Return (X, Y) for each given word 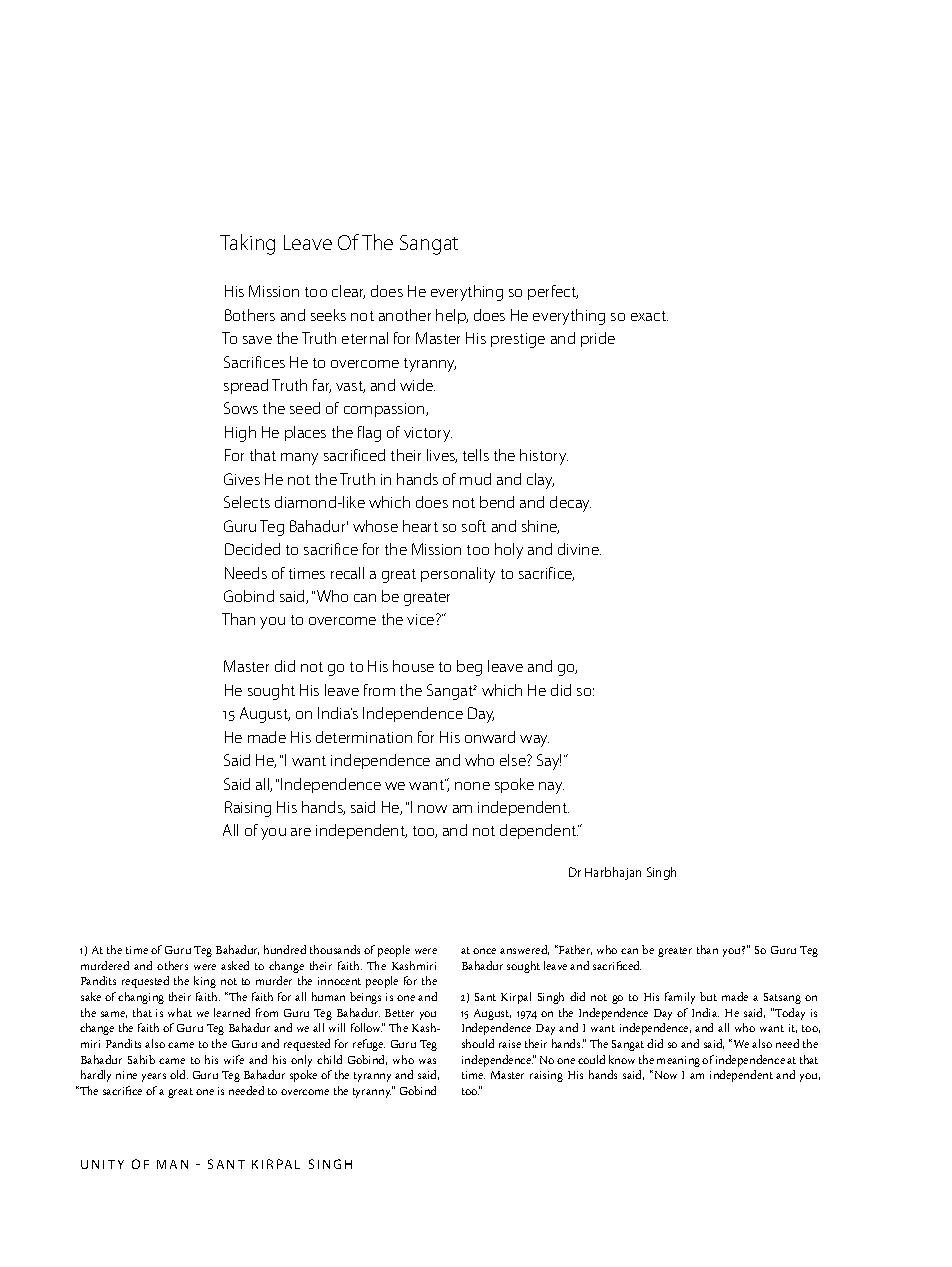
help (452, 316)
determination (364, 737)
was (427, 1061)
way (534, 741)
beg (469, 668)
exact (649, 316)
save (257, 340)
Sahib (141, 1059)
